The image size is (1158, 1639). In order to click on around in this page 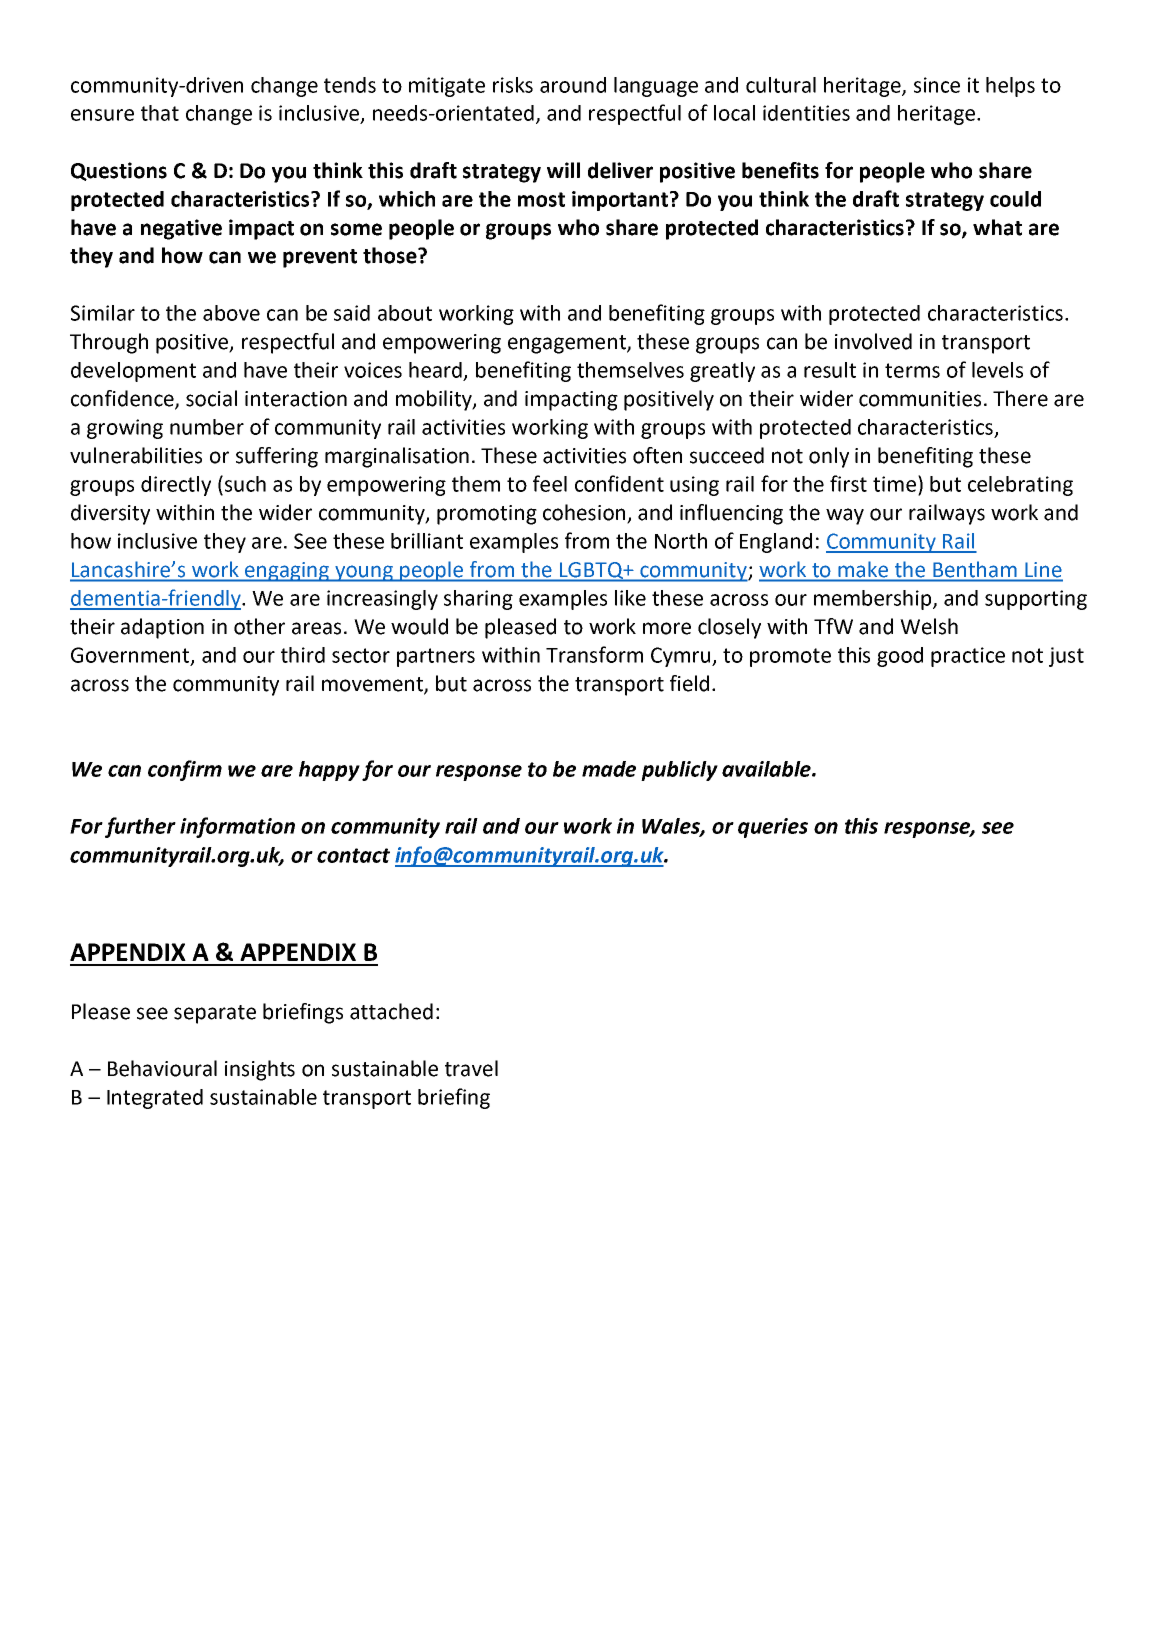, I will do `click(573, 85)`.
